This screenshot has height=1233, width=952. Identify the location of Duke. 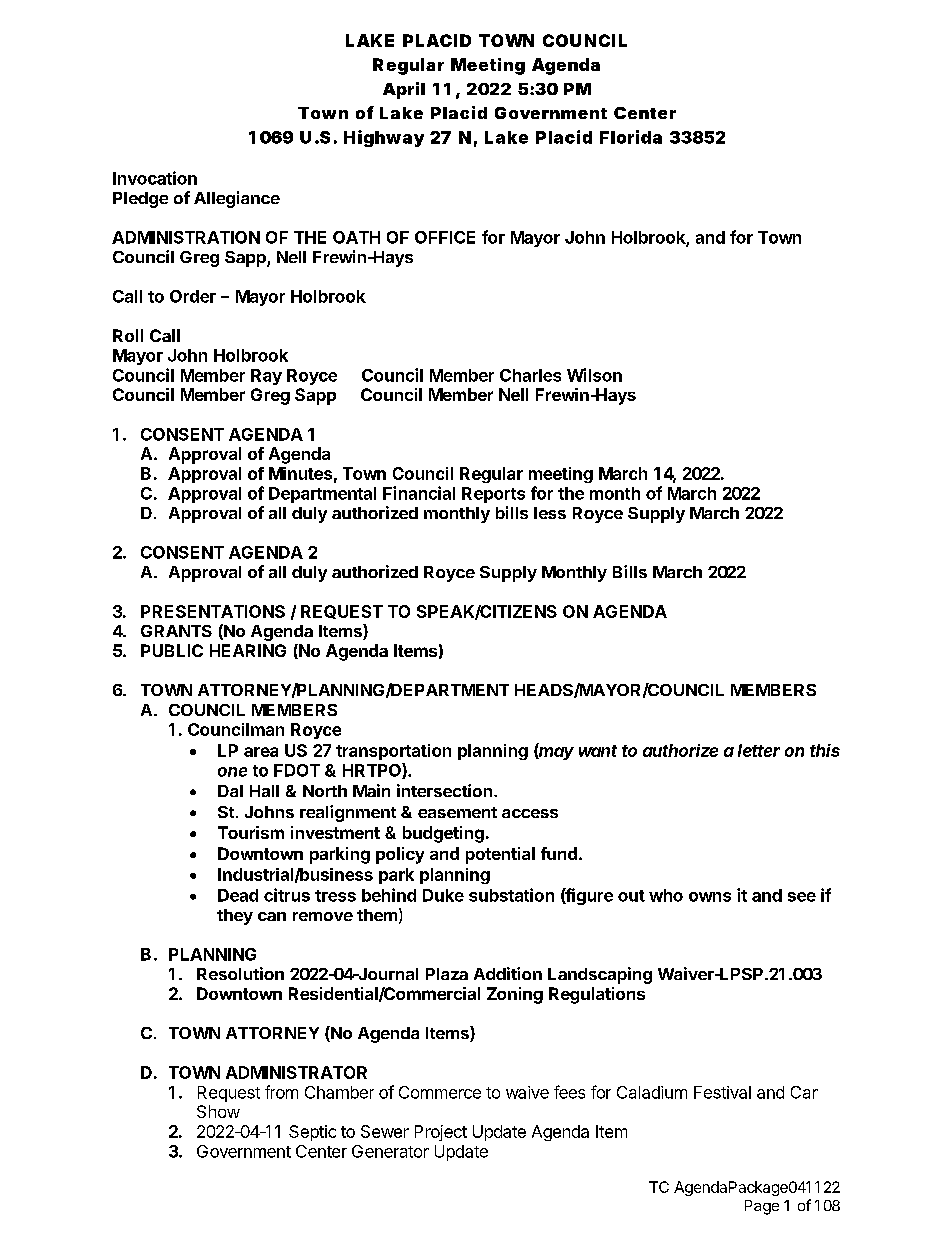
(443, 895).
